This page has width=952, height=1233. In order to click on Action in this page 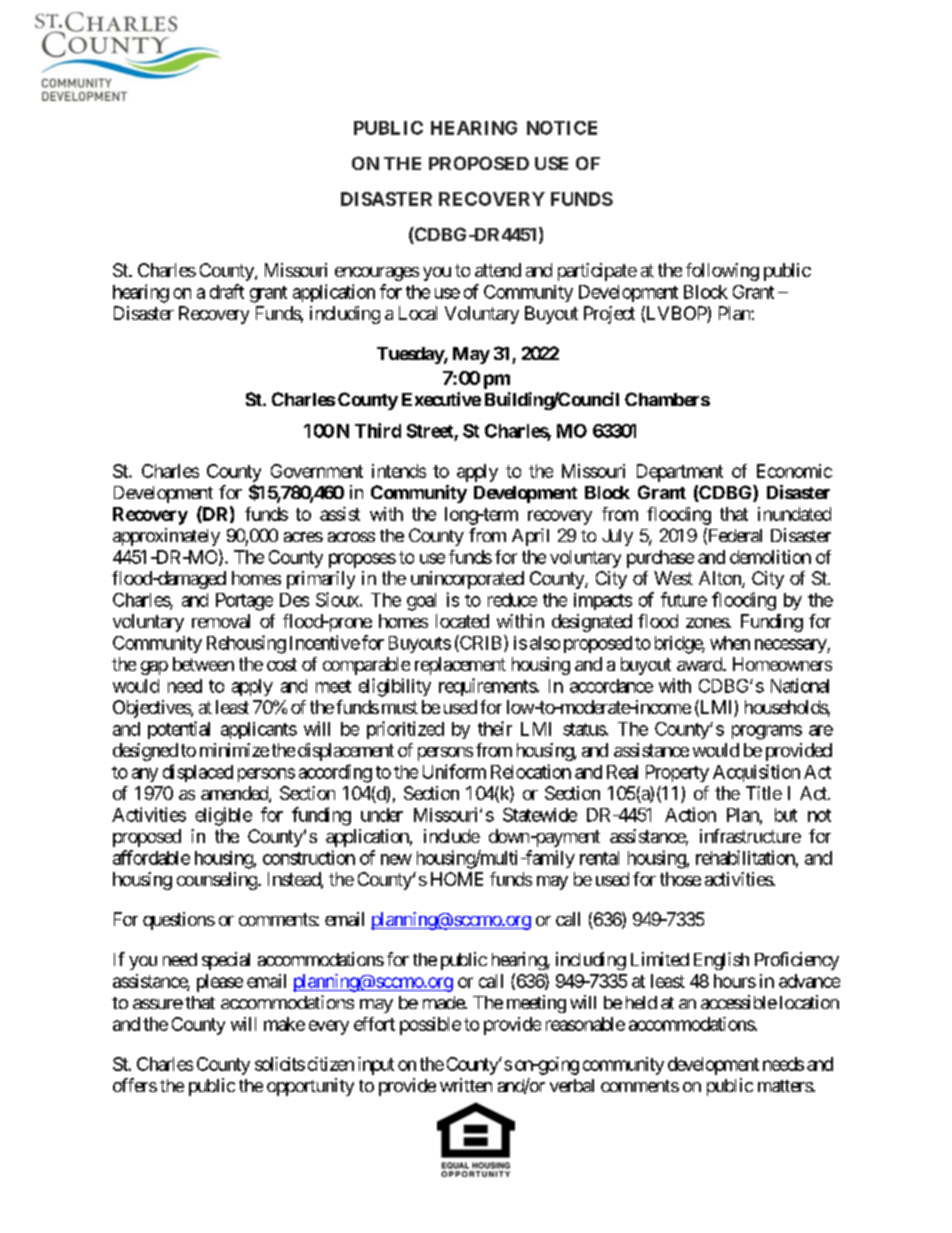, I will do `click(690, 814)`.
